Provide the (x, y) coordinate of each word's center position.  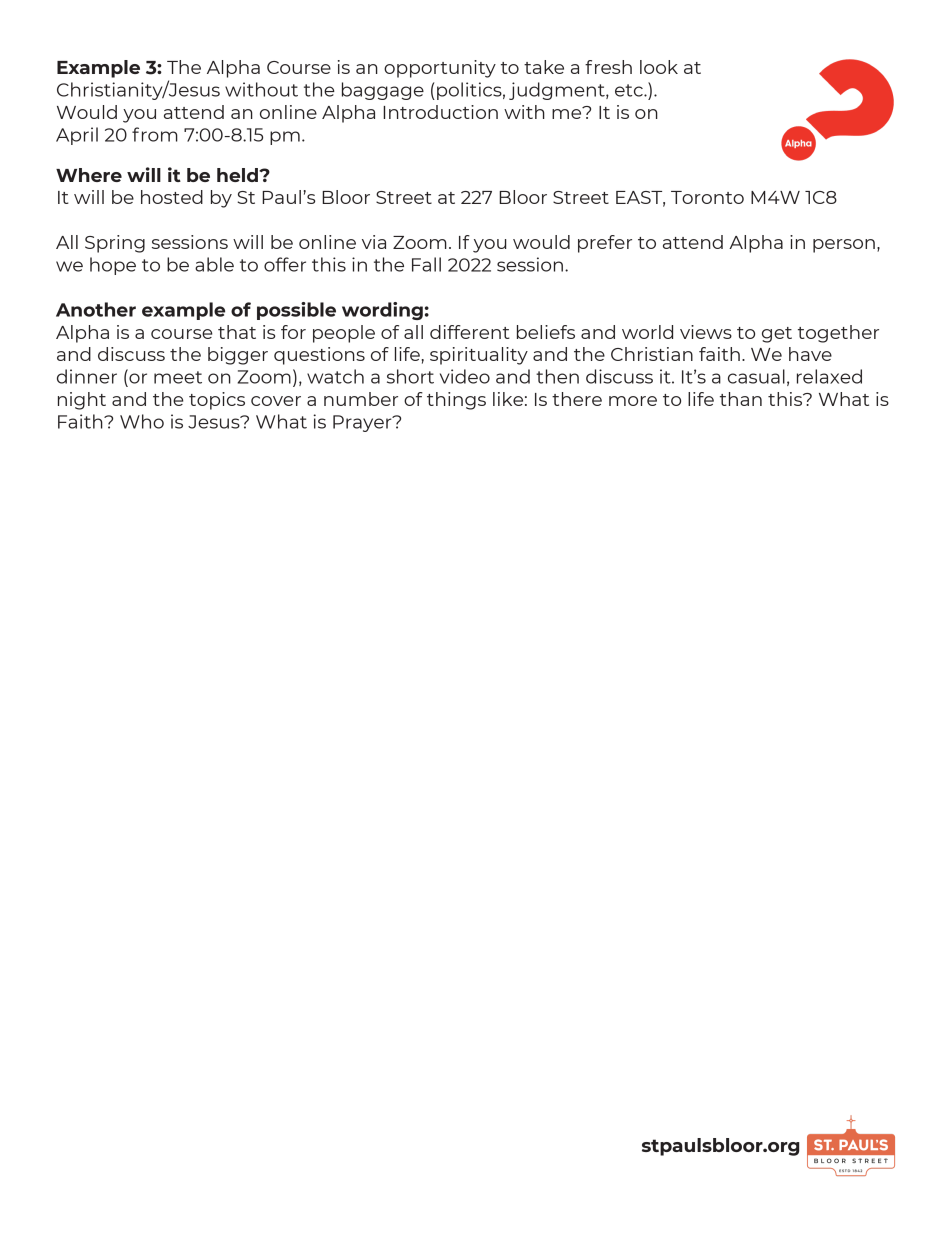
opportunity (440, 69)
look (659, 67)
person (844, 246)
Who (142, 421)
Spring (115, 244)
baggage (383, 91)
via (374, 242)
